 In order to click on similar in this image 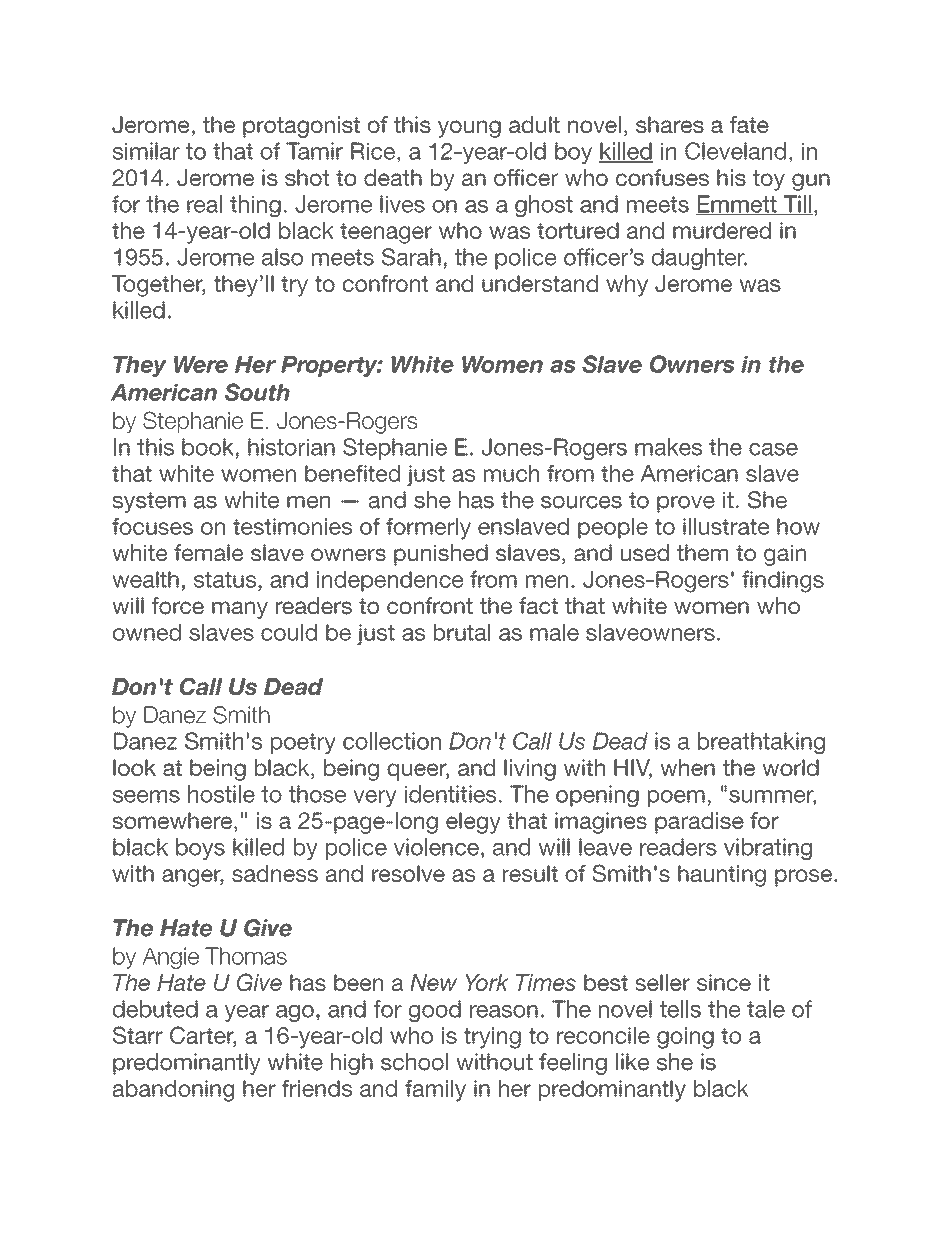, I will do `click(146, 151)`.
